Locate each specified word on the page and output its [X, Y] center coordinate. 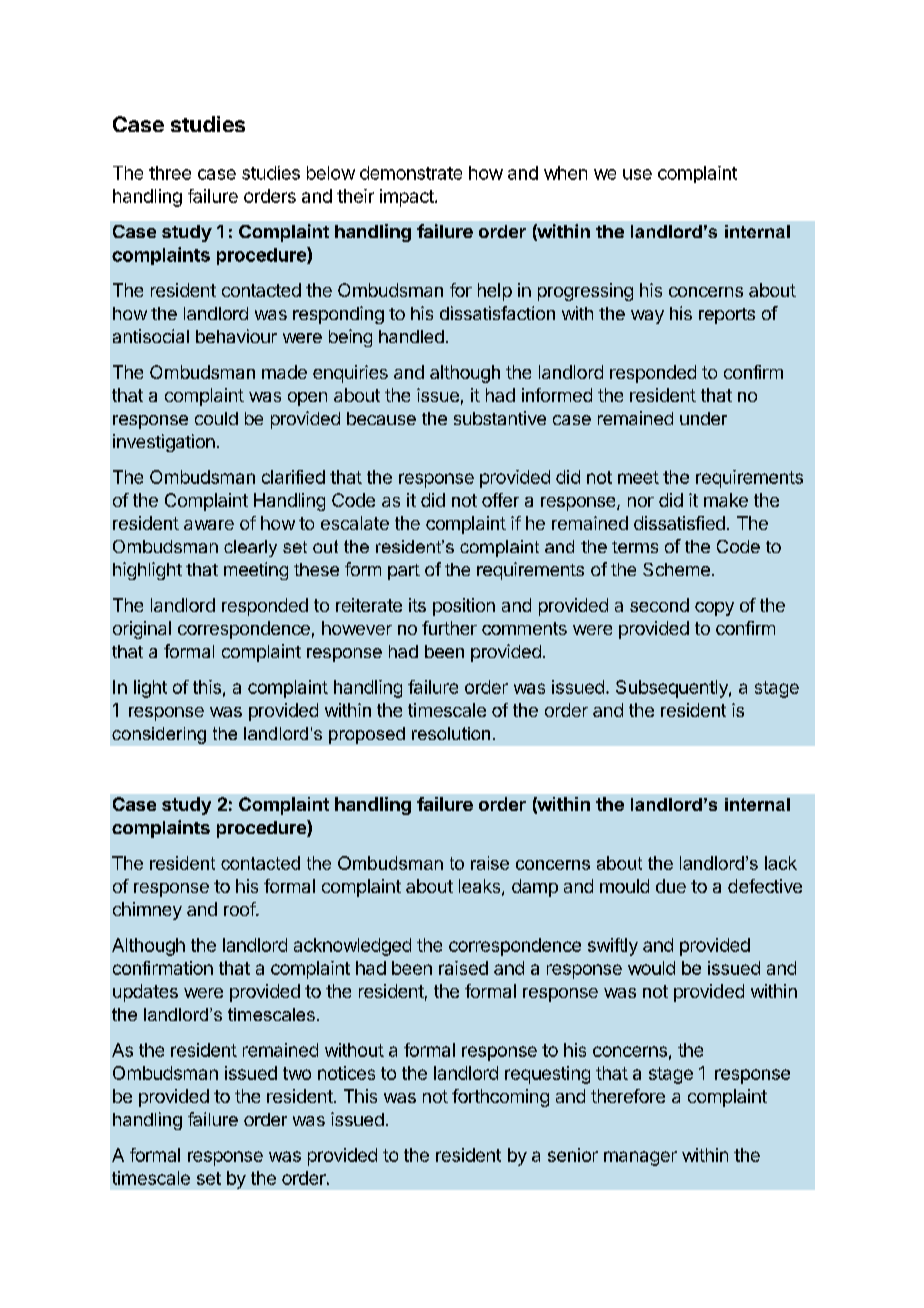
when [565, 173]
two [297, 1073]
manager [640, 1158]
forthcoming [500, 1098]
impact [408, 198]
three [170, 173]
